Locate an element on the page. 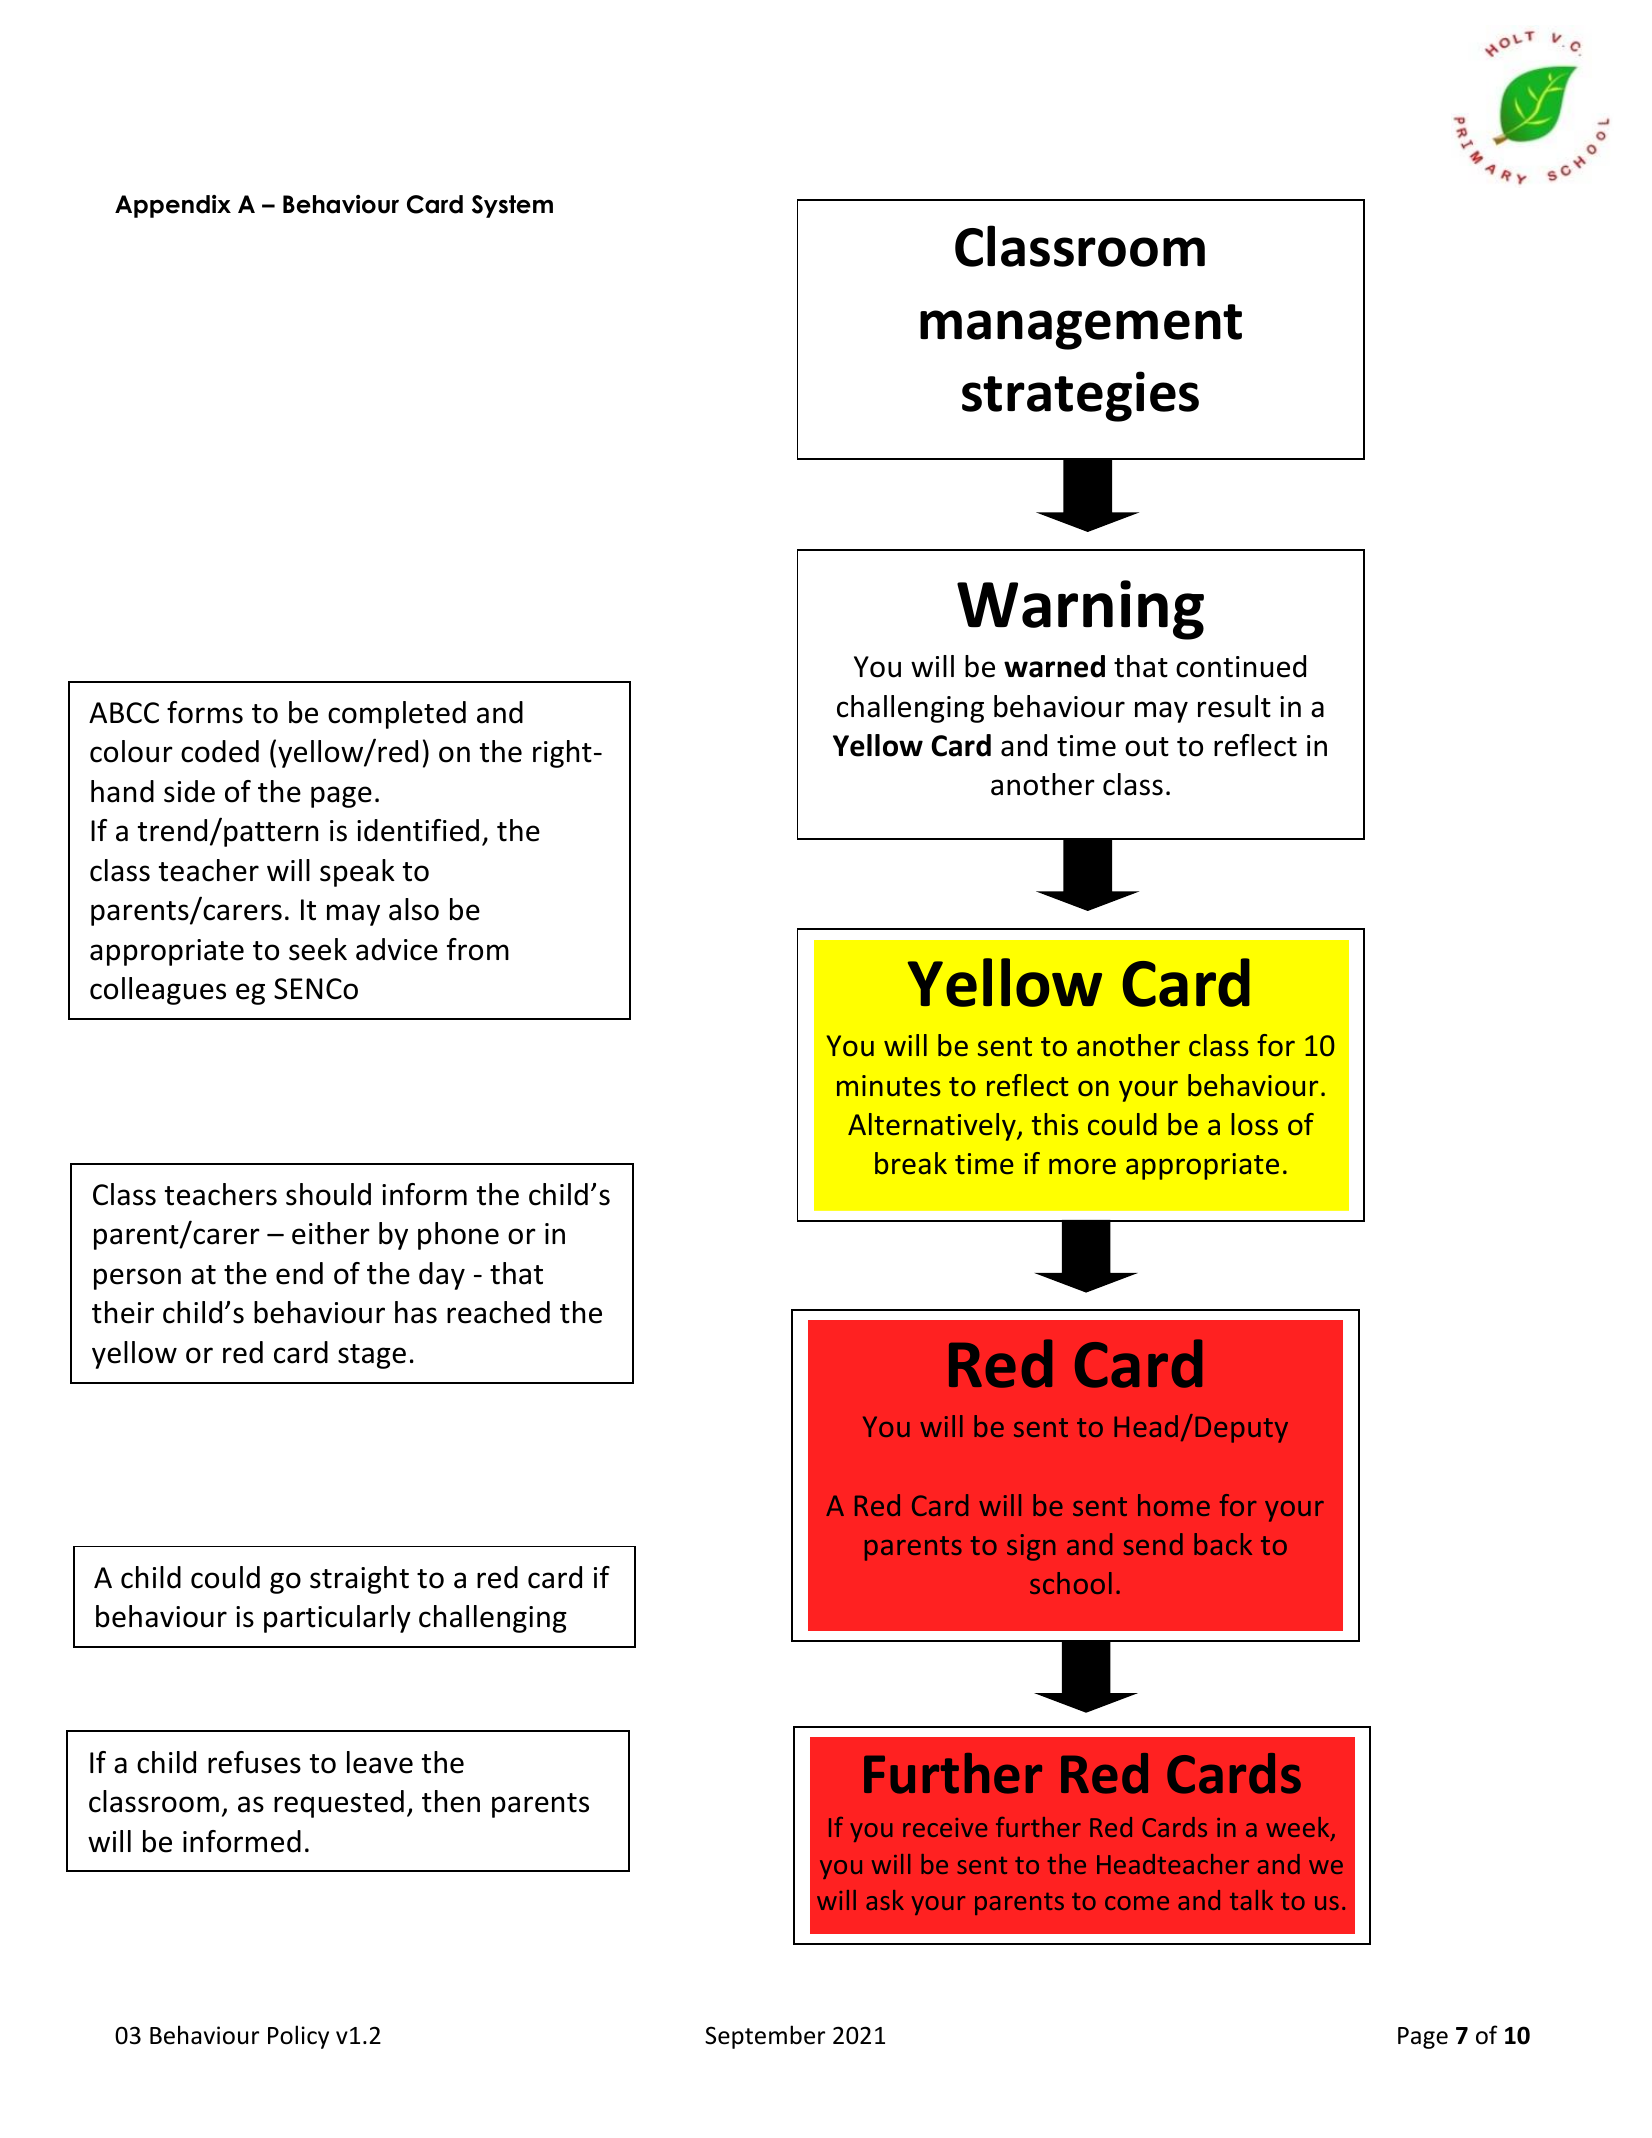  Policy is located at coordinates (298, 2037).
